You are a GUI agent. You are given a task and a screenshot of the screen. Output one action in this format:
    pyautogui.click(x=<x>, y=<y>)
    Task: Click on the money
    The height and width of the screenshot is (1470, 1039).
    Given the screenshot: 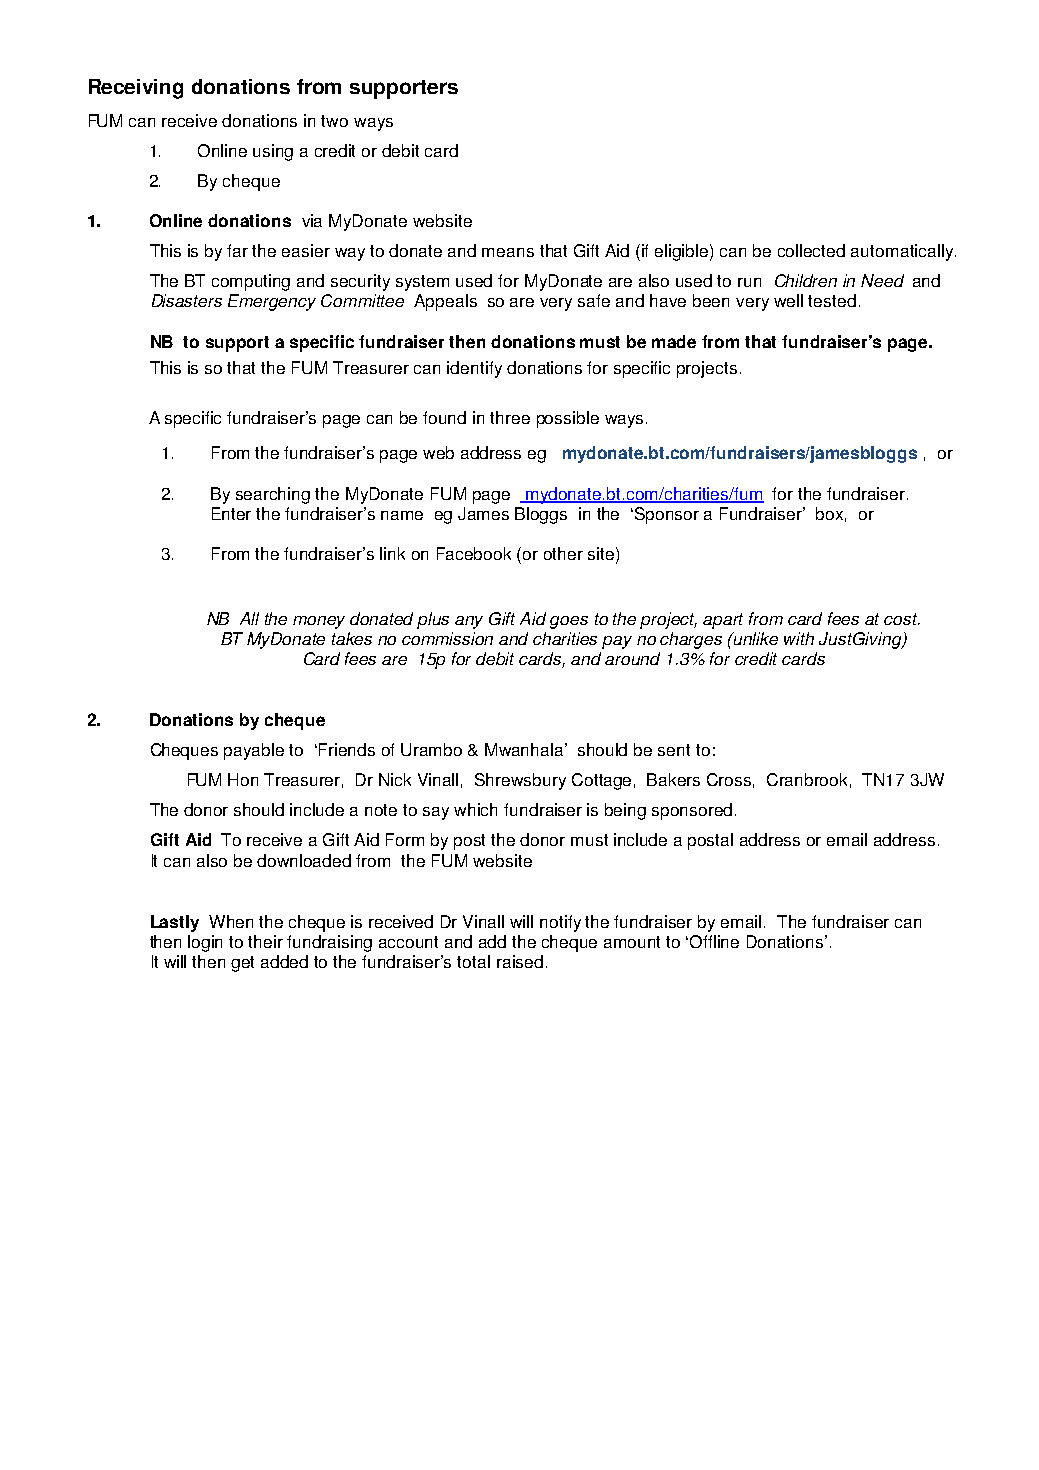 What is the action you would take?
    pyautogui.click(x=319, y=622)
